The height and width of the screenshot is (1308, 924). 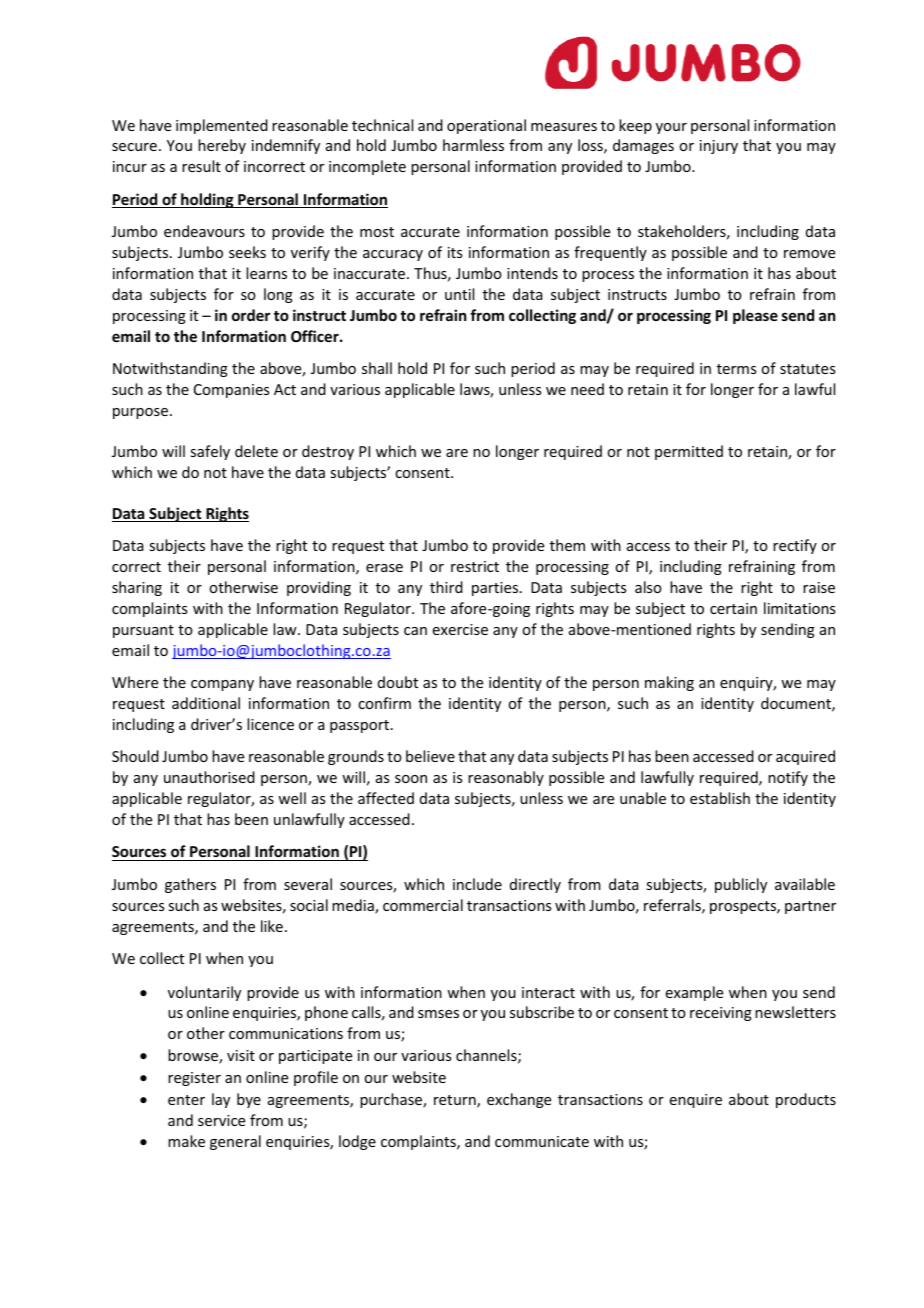 I want to click on establish, so click(x=720, y=798).
